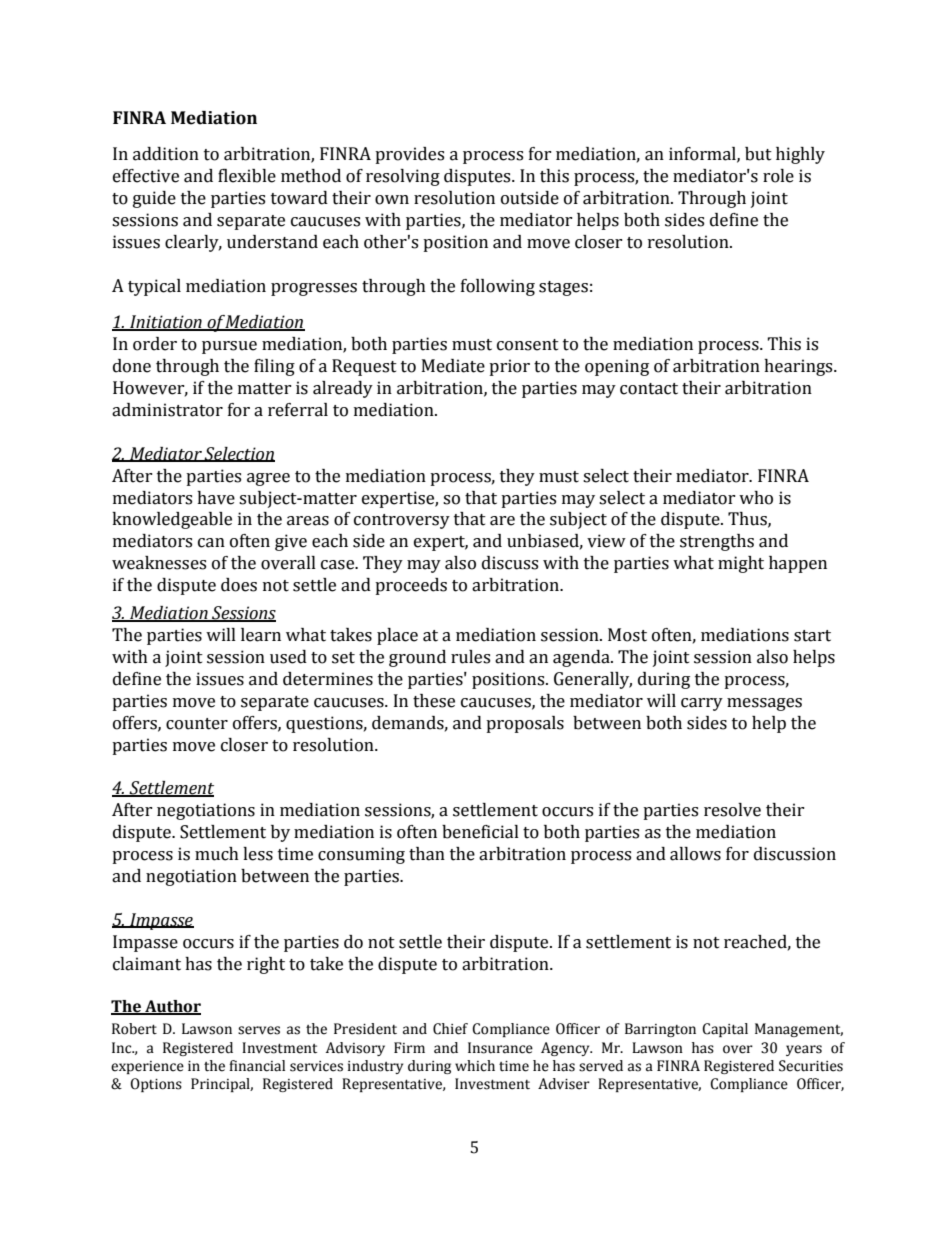  Describe the element at coordinates (261, 635) in the image. I see `learn` at that location.
